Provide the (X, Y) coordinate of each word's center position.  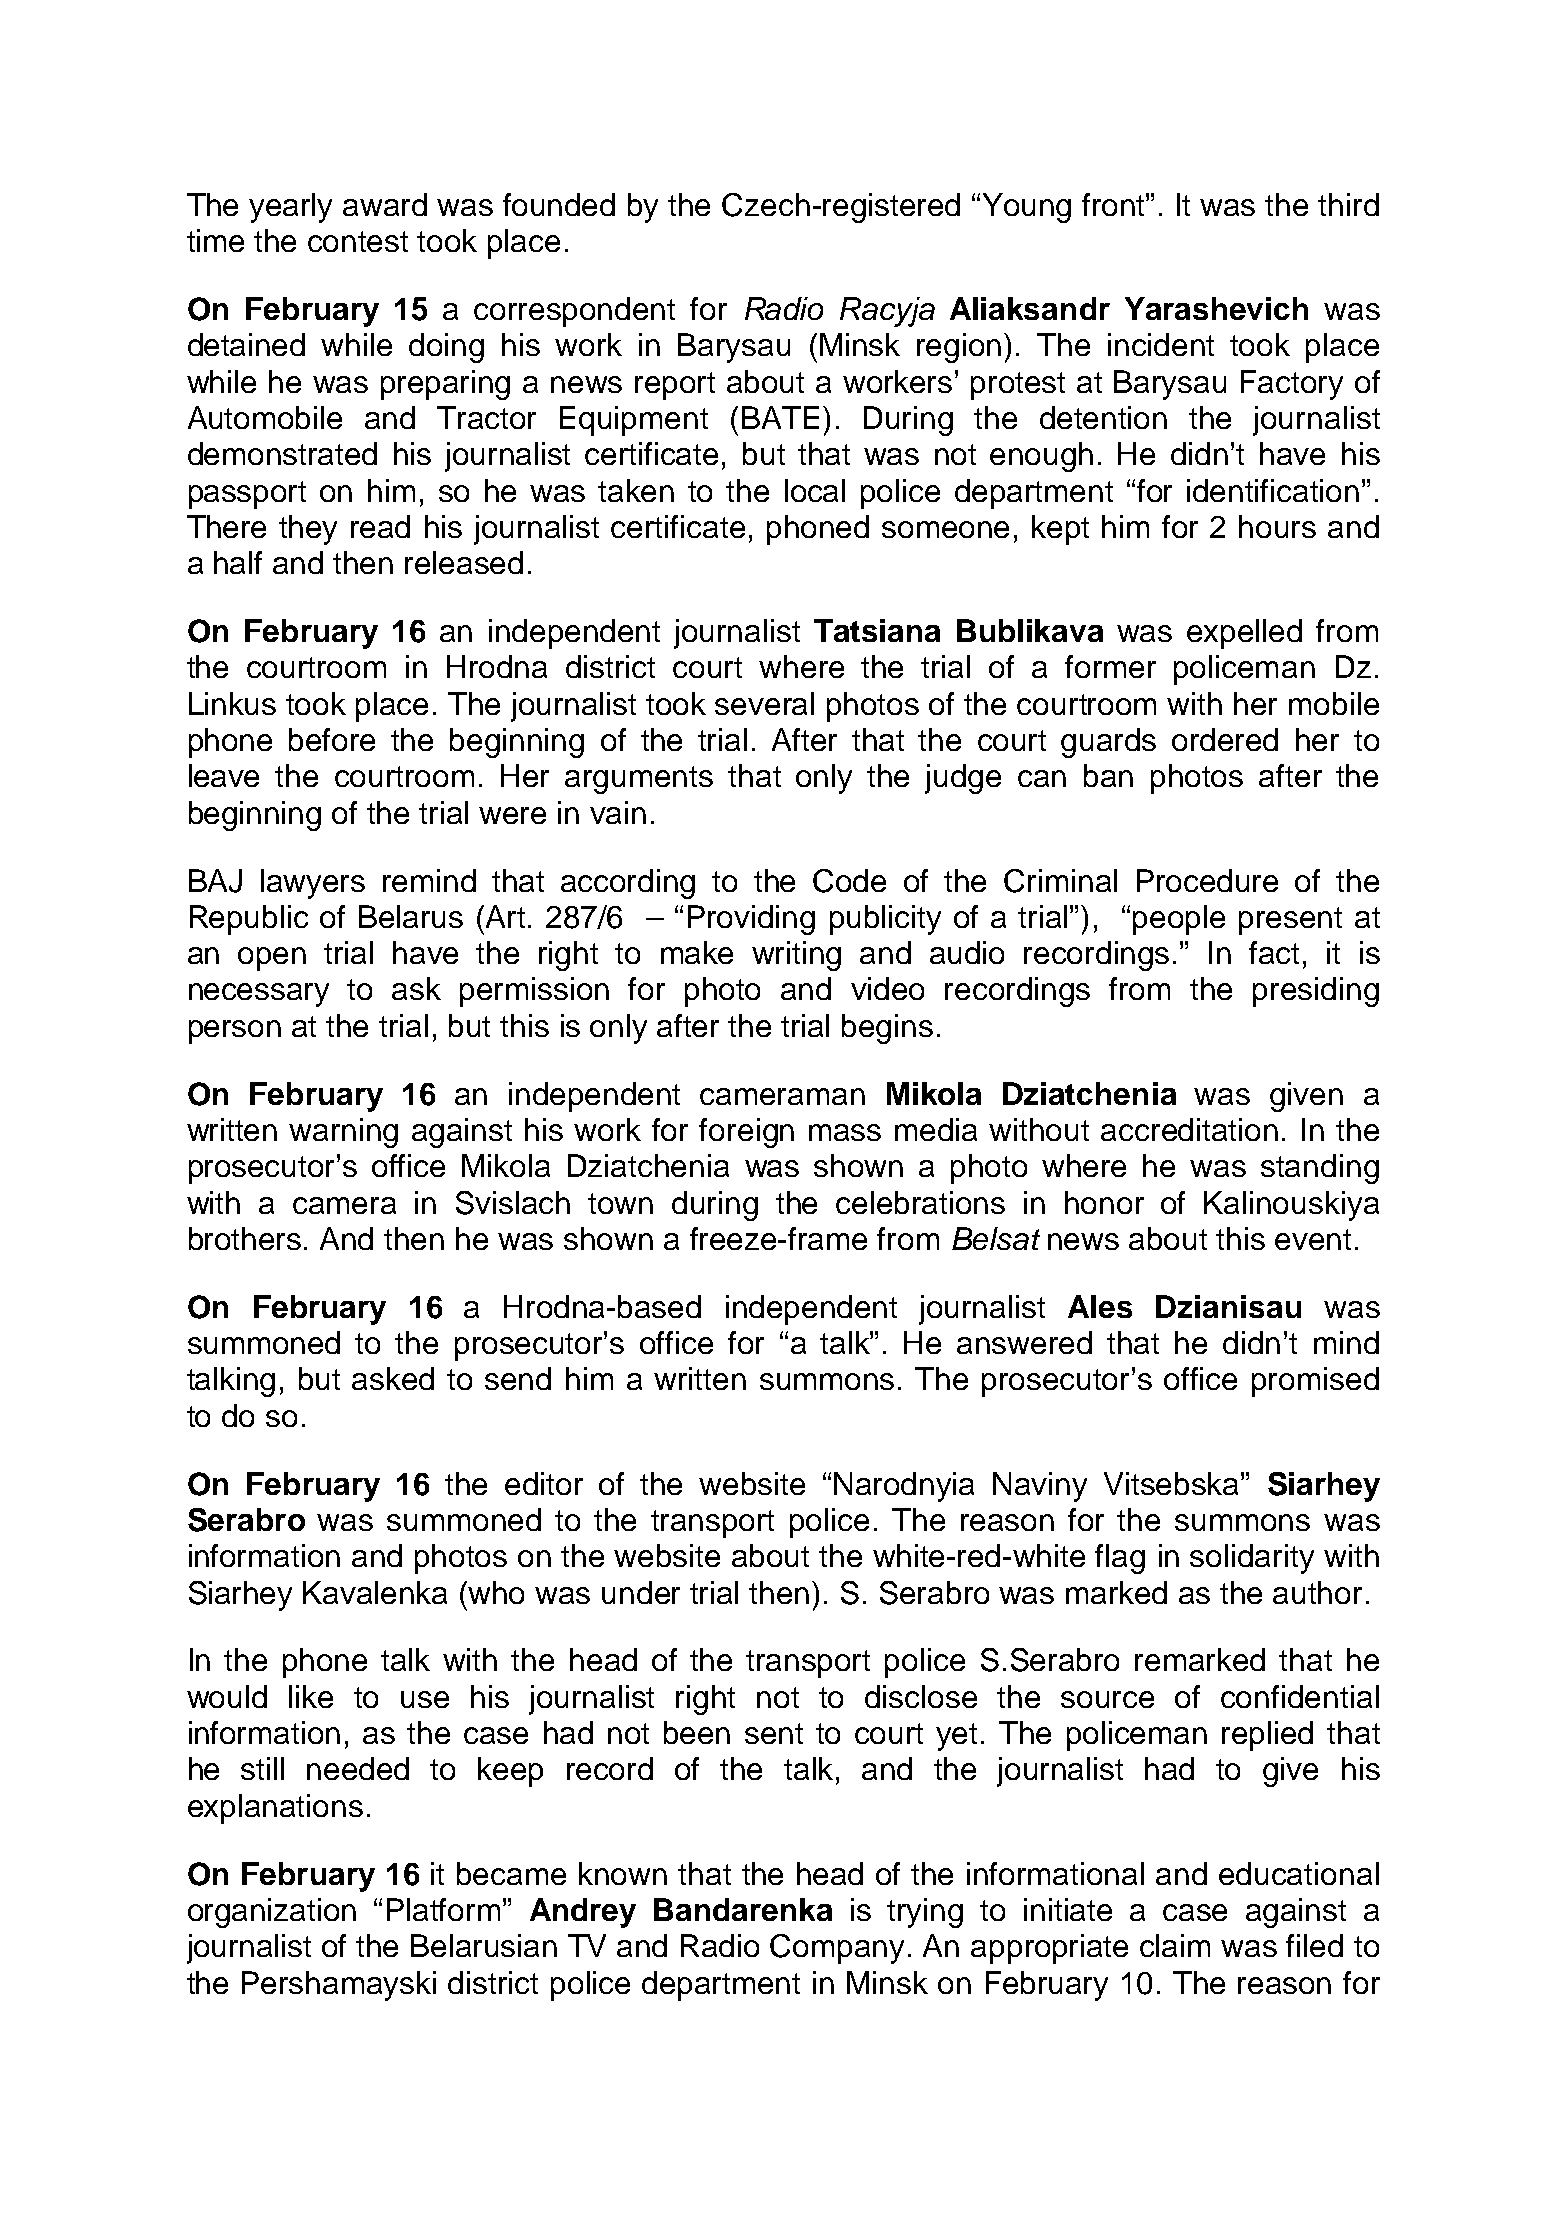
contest (358, 241)
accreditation (1189, 1129)
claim (1175, 1945)
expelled (1244, 634)
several (764, 703)
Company (837, 1949)
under (641, 1592)
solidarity (1252, 1559)
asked (393, 1378)
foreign (746, 1133)
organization (272, 1913)
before (332, 739)
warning (343, 1133)
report (675, 386)
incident (1161, 344)
